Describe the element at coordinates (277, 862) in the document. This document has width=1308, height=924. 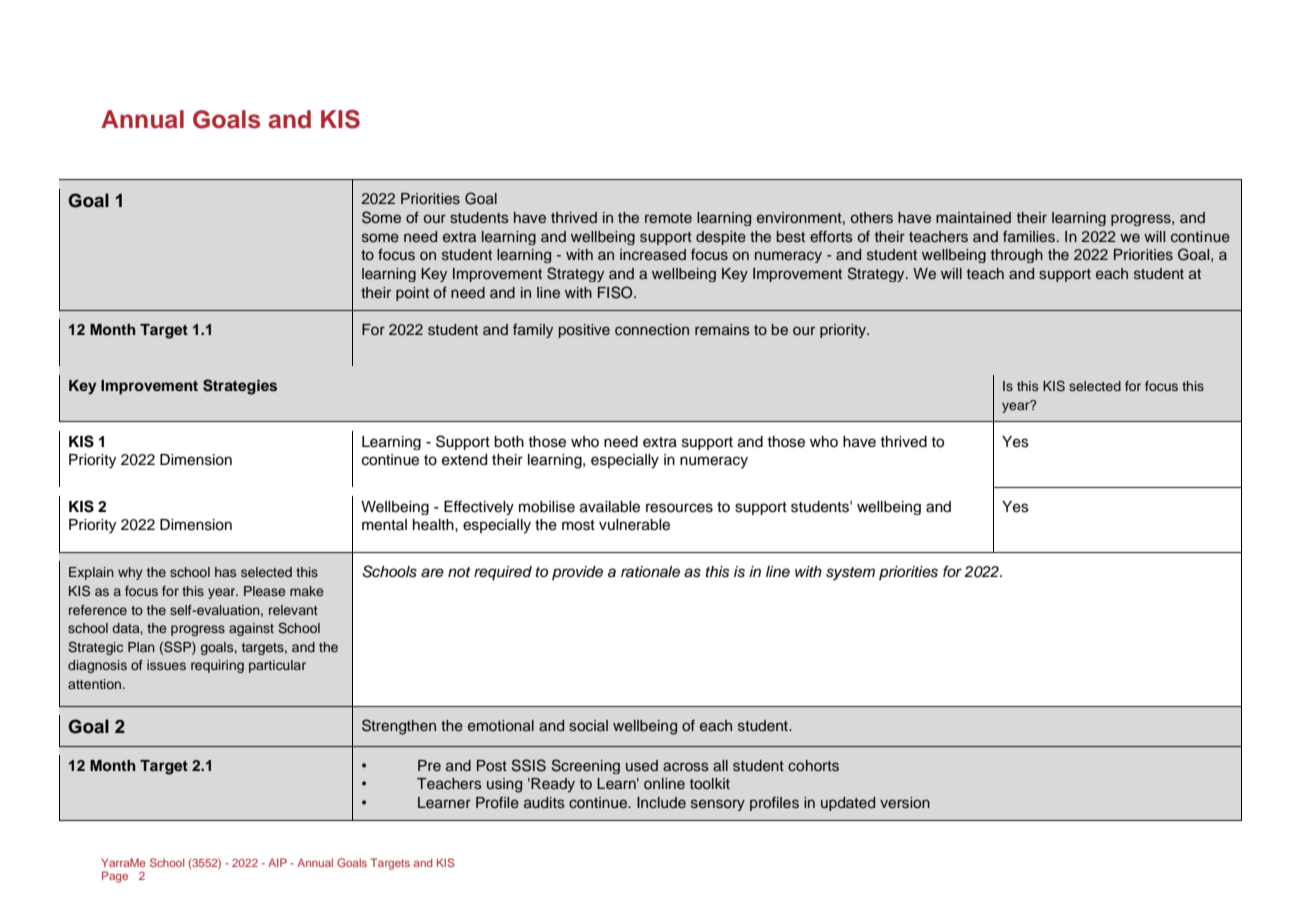
I see `AIP` at that location.
